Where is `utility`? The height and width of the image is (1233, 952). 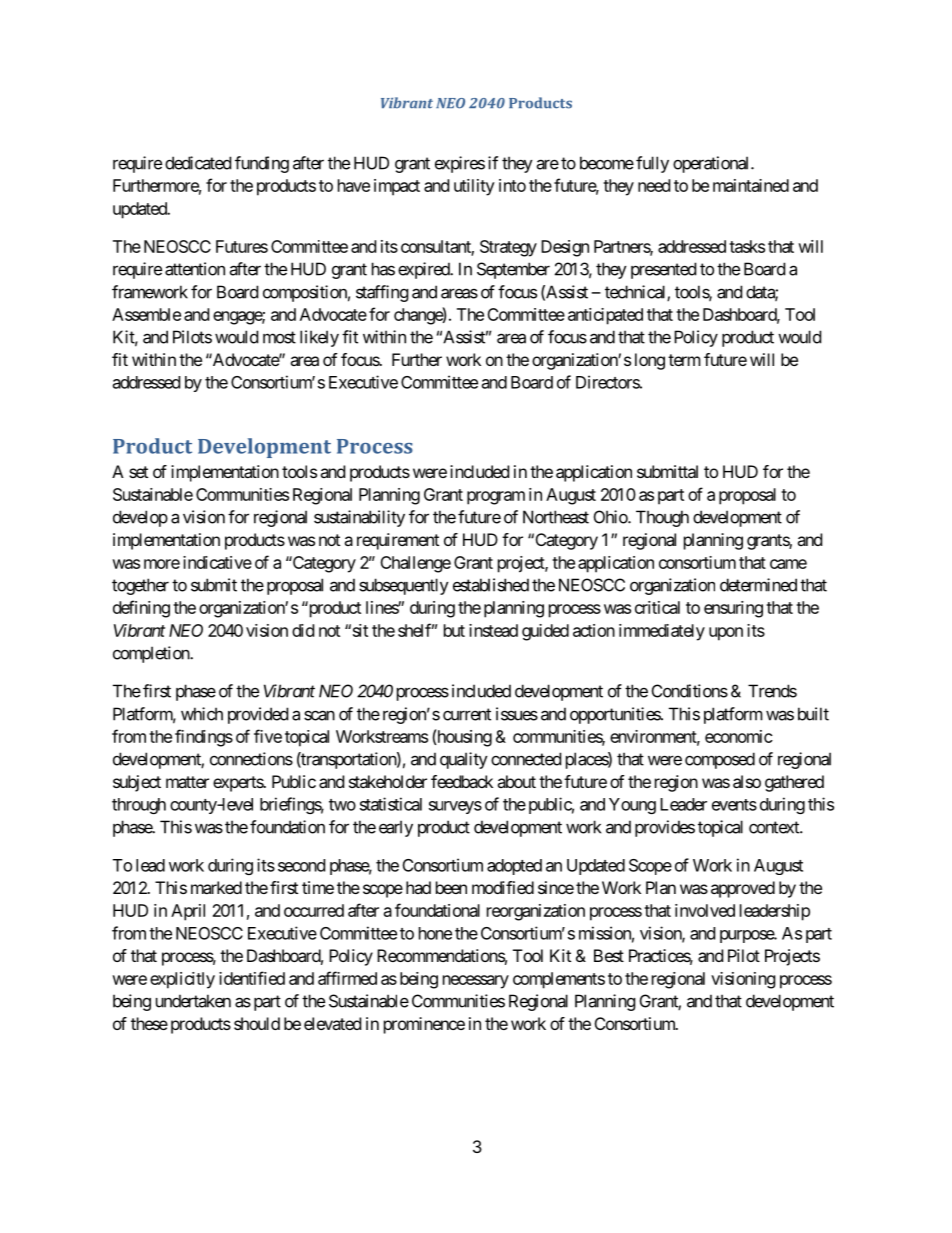 utility is located at coordinates (474, 187).
